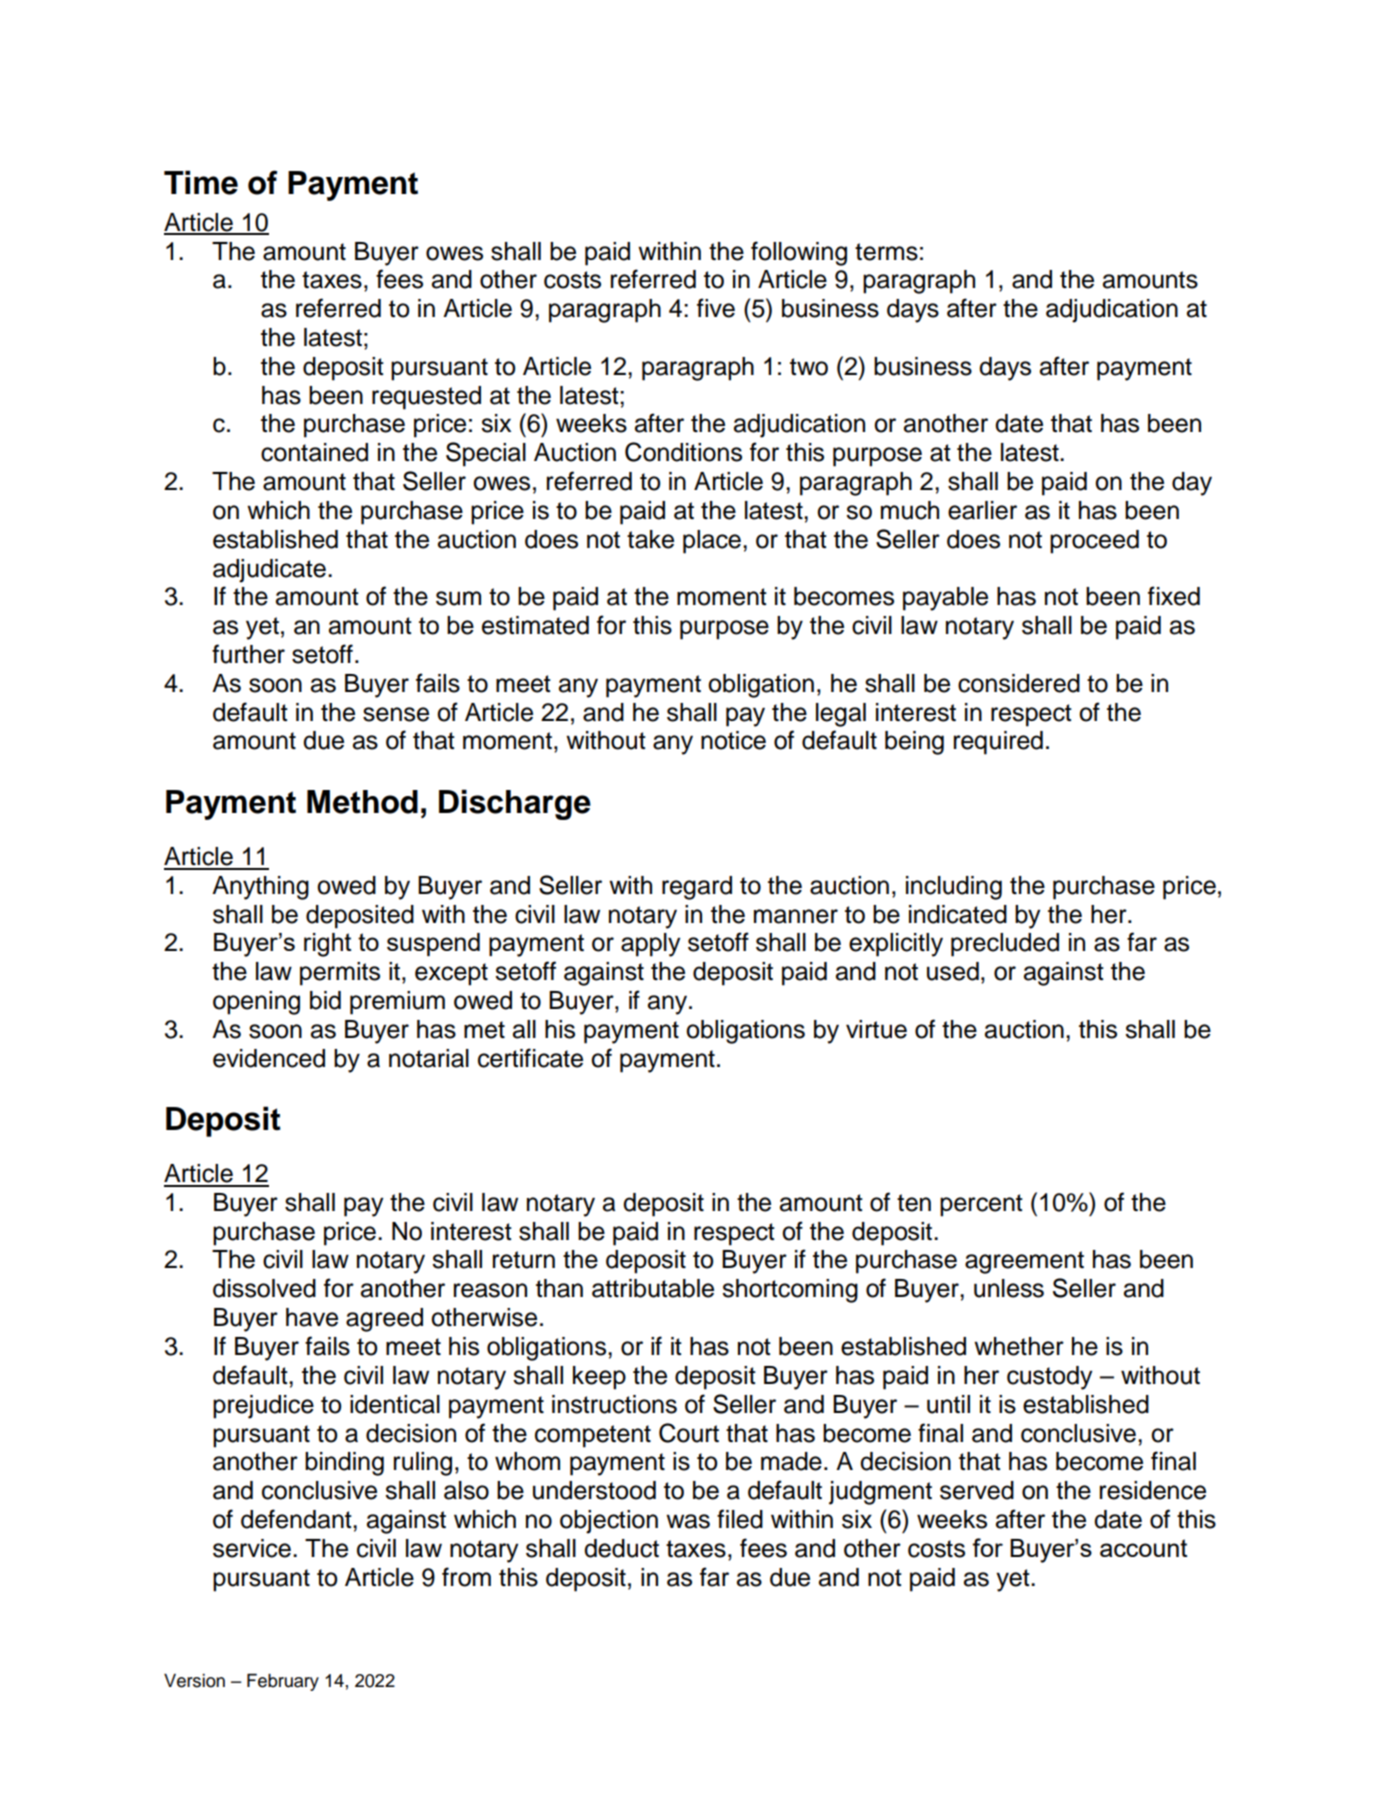 The height and width of the screenshot is (1804, 1394). Describe the element at coordinates (269, 1058) in the screenshot. I see `evidenced` at that location.
